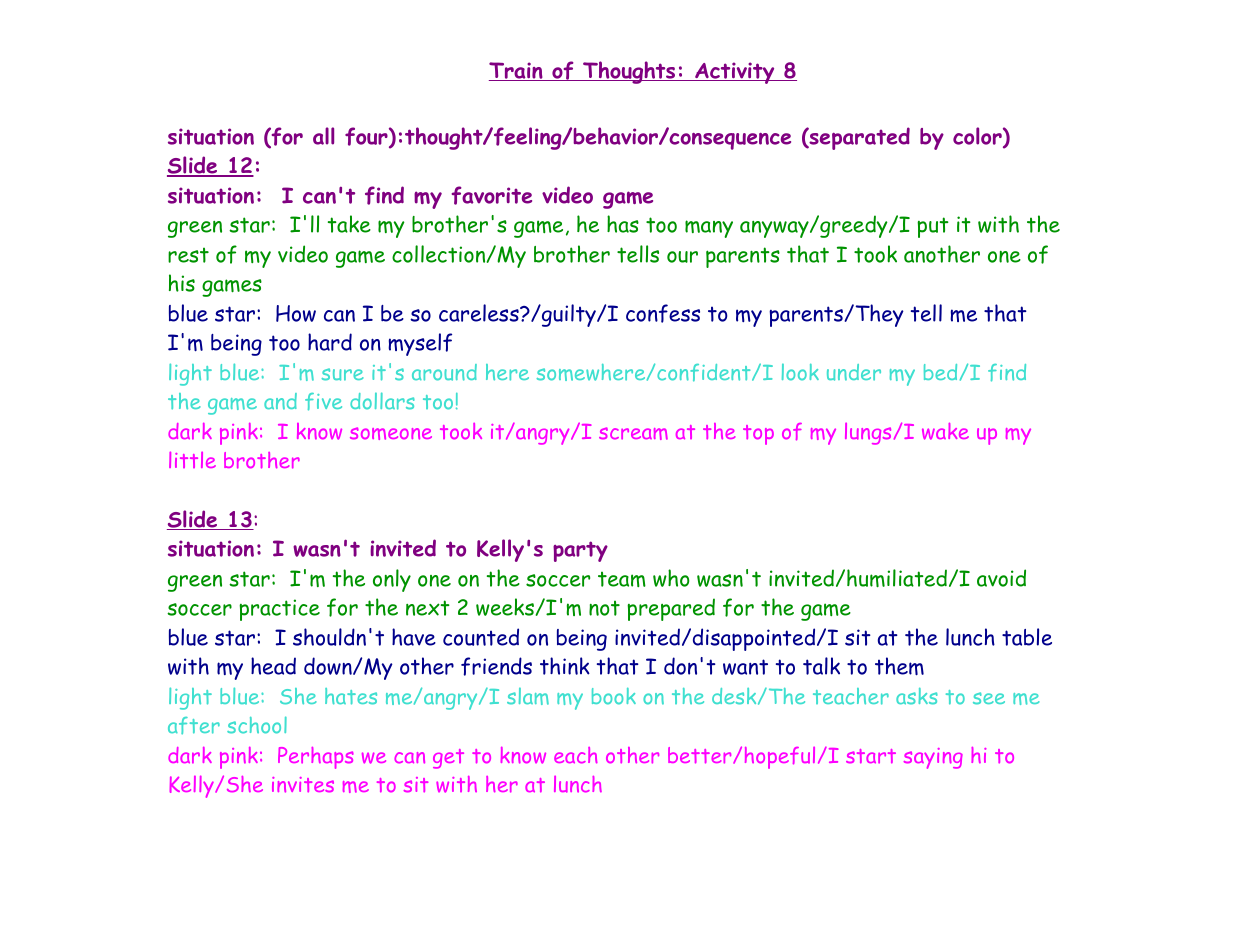 This image has width=1233, height=952. Describe the element at coordinates (633, 433) in the image. I see `scream` at that location.
